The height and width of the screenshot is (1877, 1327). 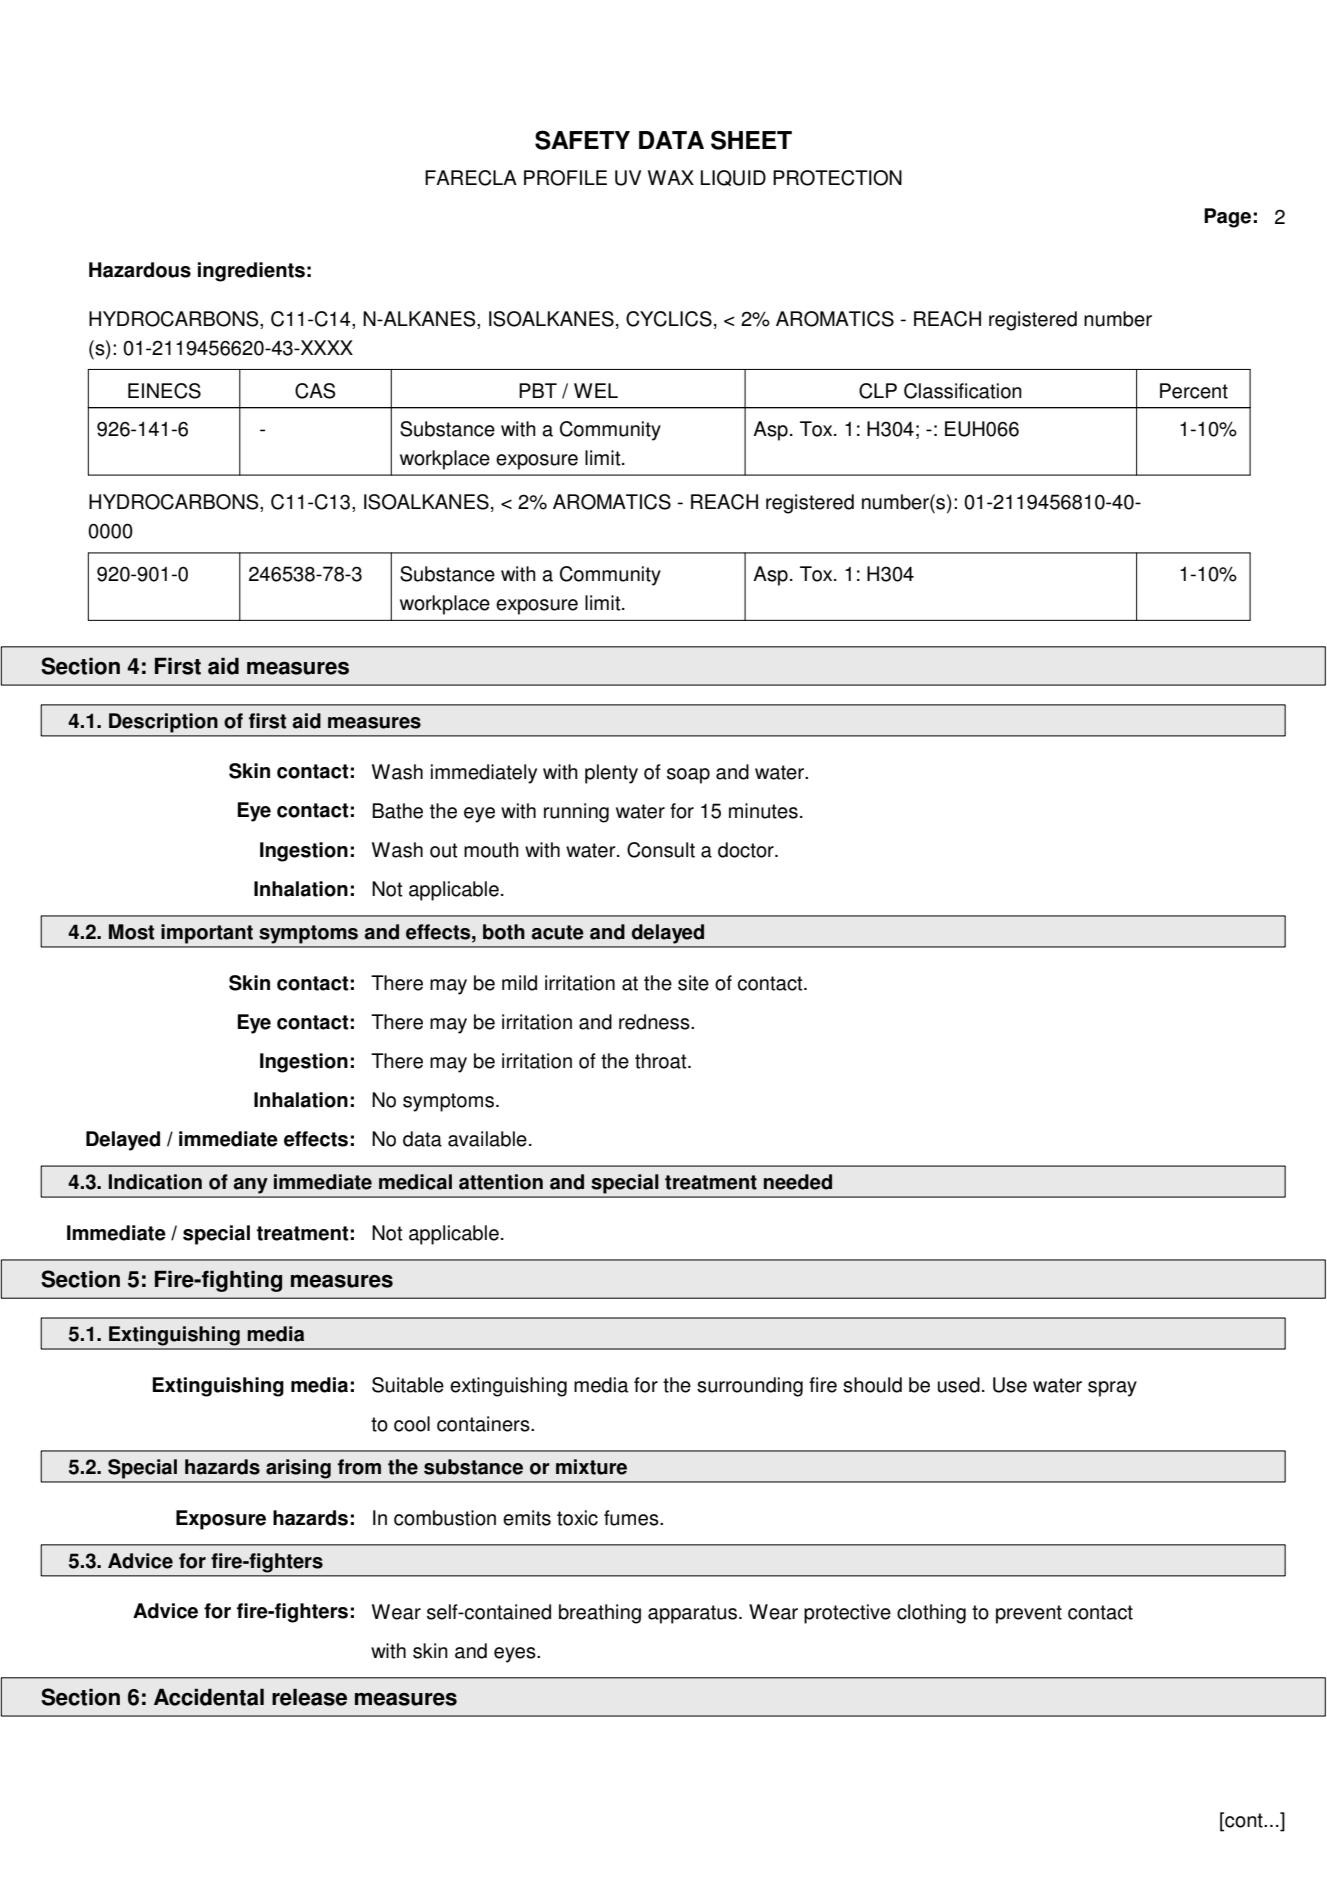 What do you see at coordinates (747, 850) in the screenshot?
I see `doctor` at bounding box center [747, 850].
